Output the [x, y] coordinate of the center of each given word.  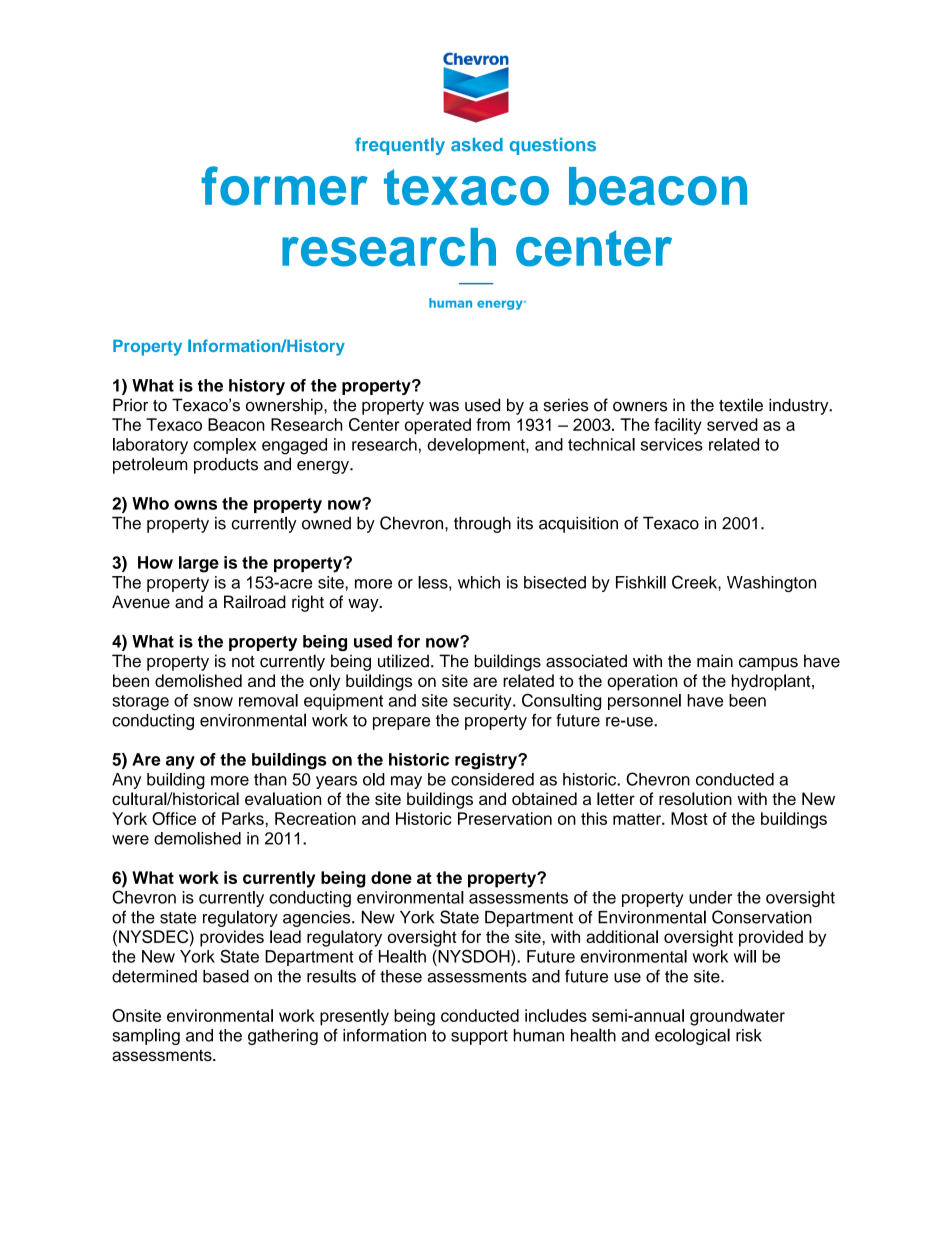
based [226, 976]
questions [552, 146]
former [284, 186]
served [732, 424]
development [477, 446]
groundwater [737, 1017]
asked [477, 145]
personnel [644, 702]
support [479, 1037]
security [483, 702]
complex [224, 446]
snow [213, 702]
